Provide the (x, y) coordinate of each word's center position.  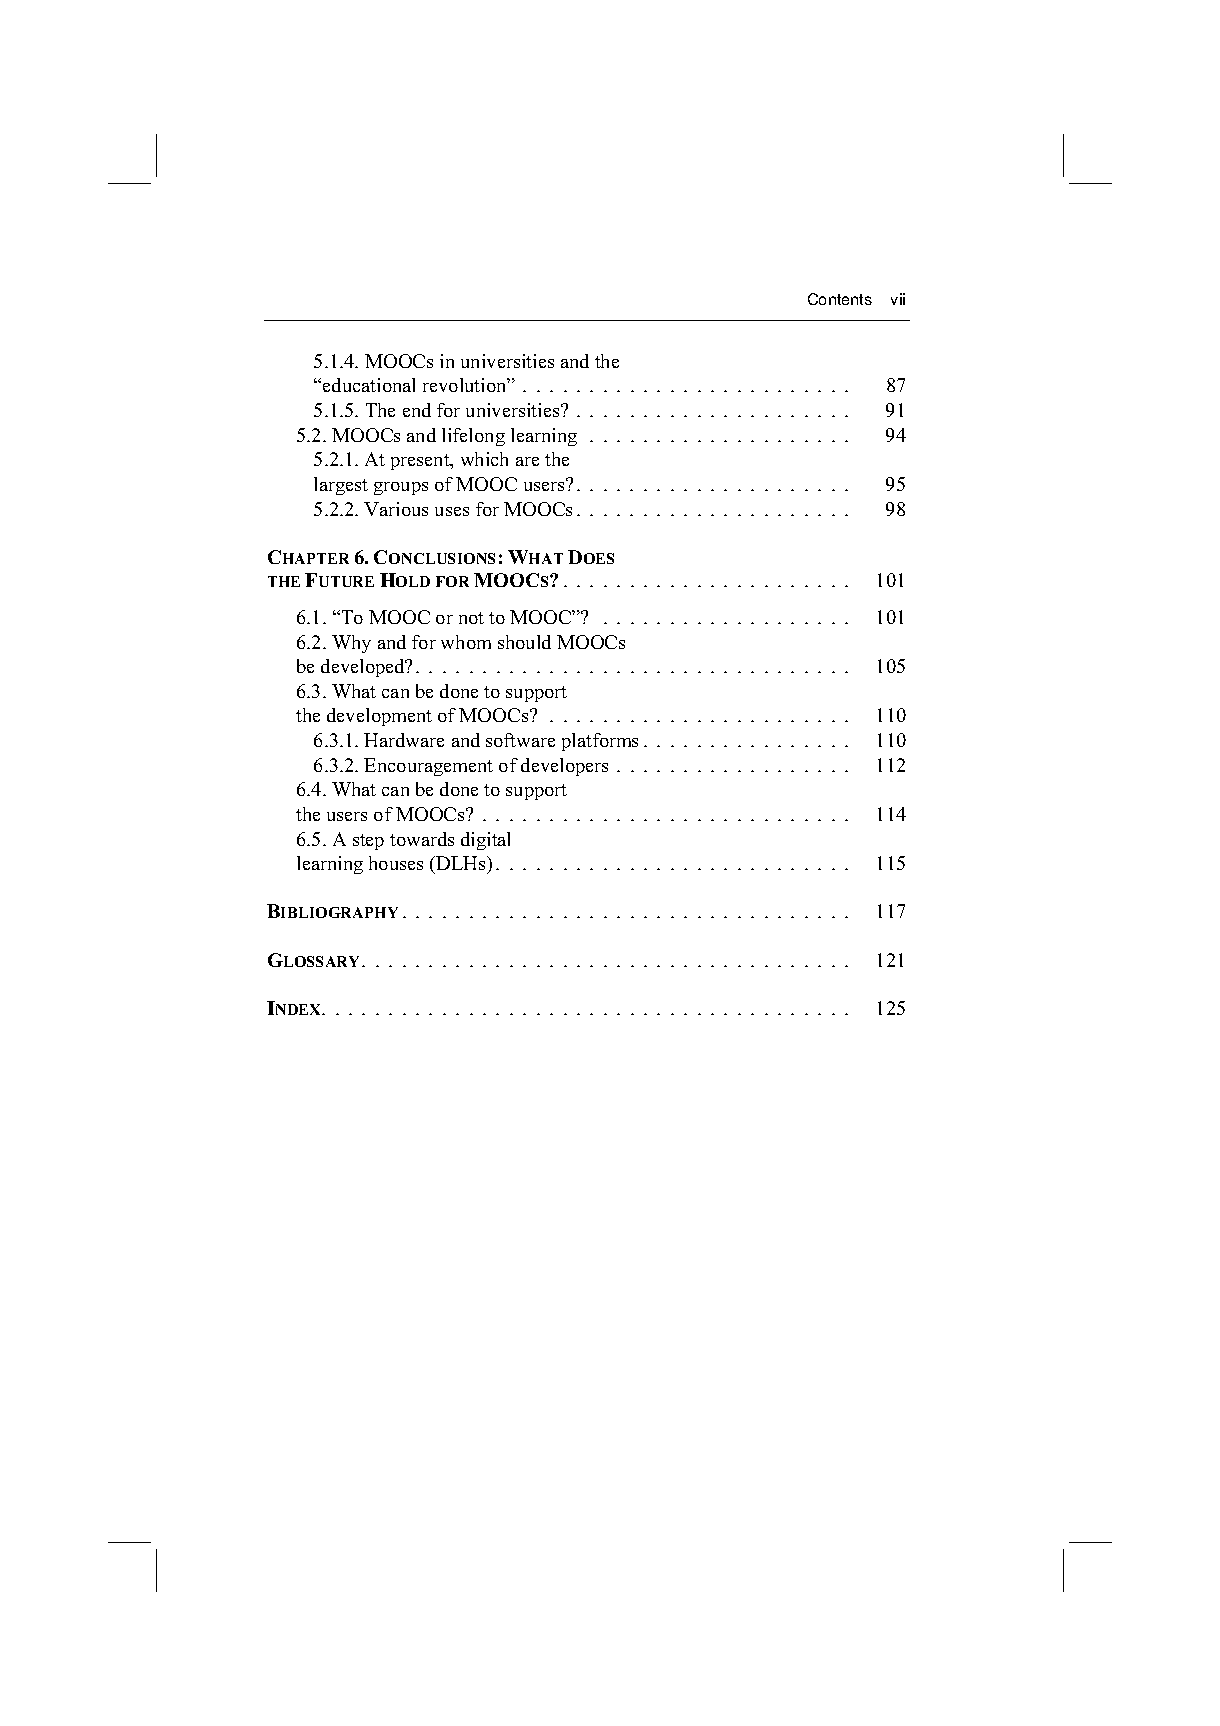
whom (466, 642)
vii (898, 299)
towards (422, 839)
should (524, 642)
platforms (600, 742)
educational (369, 385)
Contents (840, 299)
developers (564, 767)
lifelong (473, 437)
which (484, 459)
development (379, 717)
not (471, 618)
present (421, 462)
